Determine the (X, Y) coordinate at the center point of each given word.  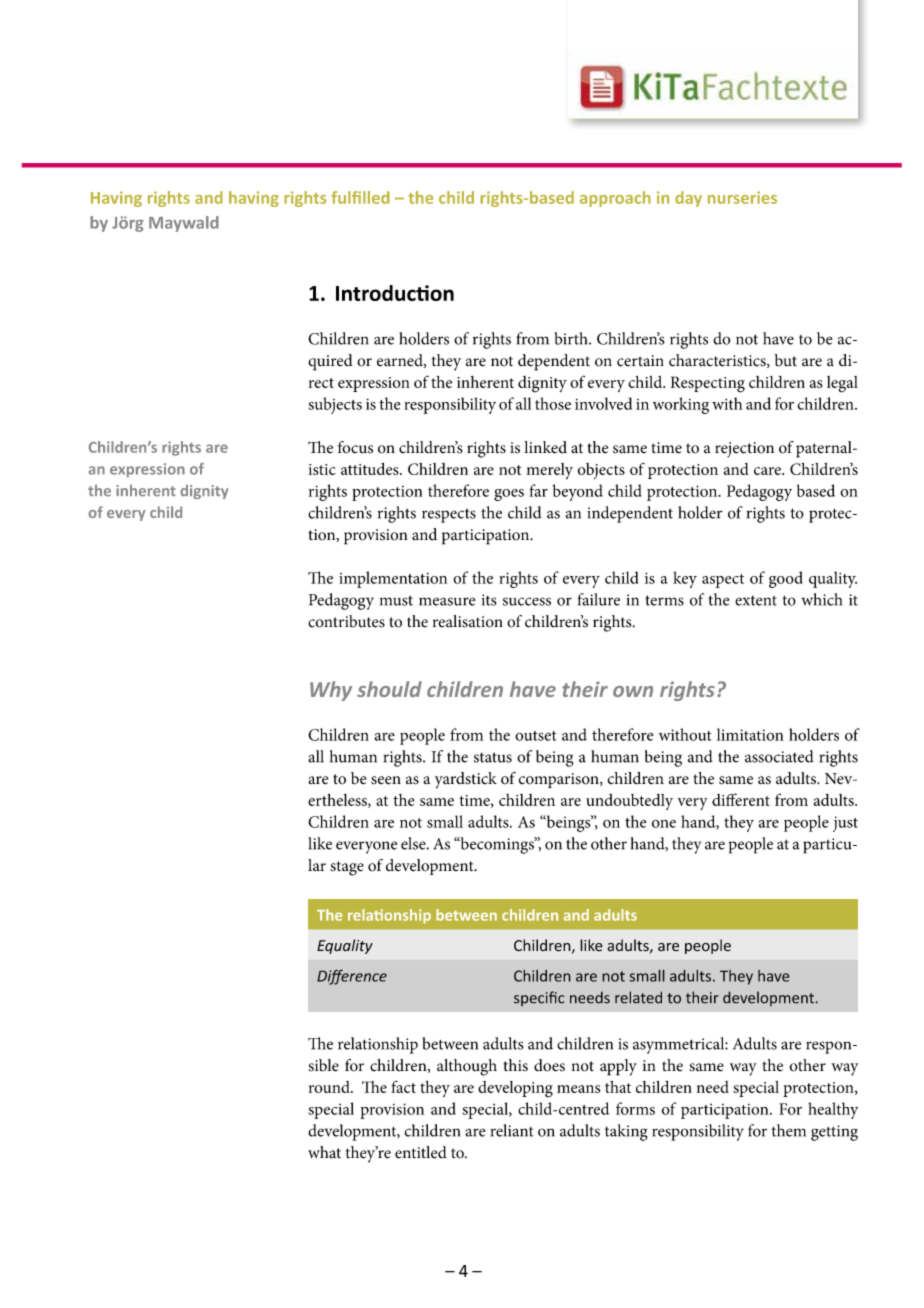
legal (842, 384)
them (789, 1130)
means (578, 1089)
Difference (352, 977)
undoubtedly (629, 801)
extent (756, 601)
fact (403, 1087)
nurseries (742, 197)
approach (615, 199)
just (845, 824)
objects (601, 471)
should (389, 689)
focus (355, 447)
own (633, 691)
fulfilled (360, 197)
